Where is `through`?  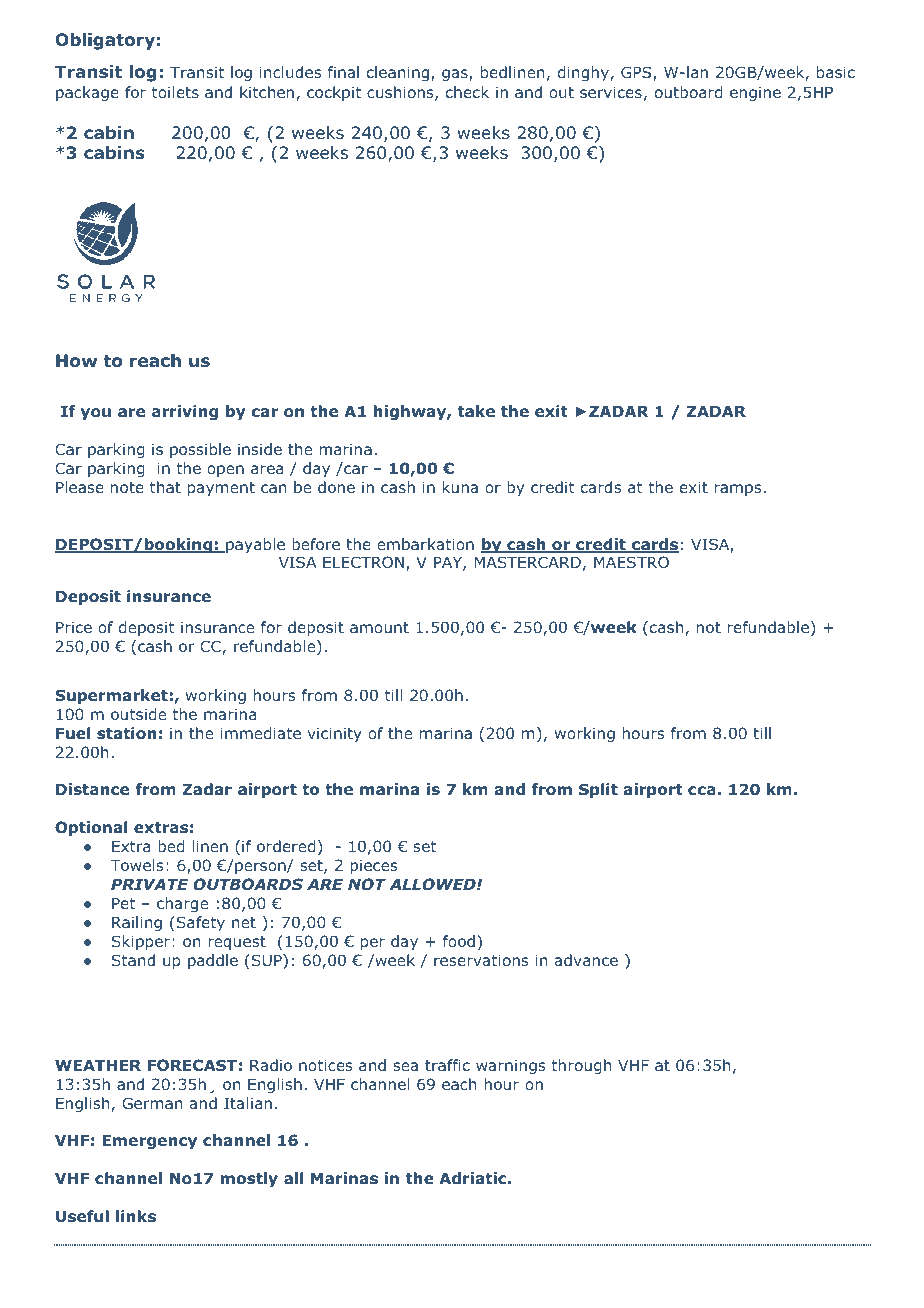 through is located at coordinates (581, 1066).
